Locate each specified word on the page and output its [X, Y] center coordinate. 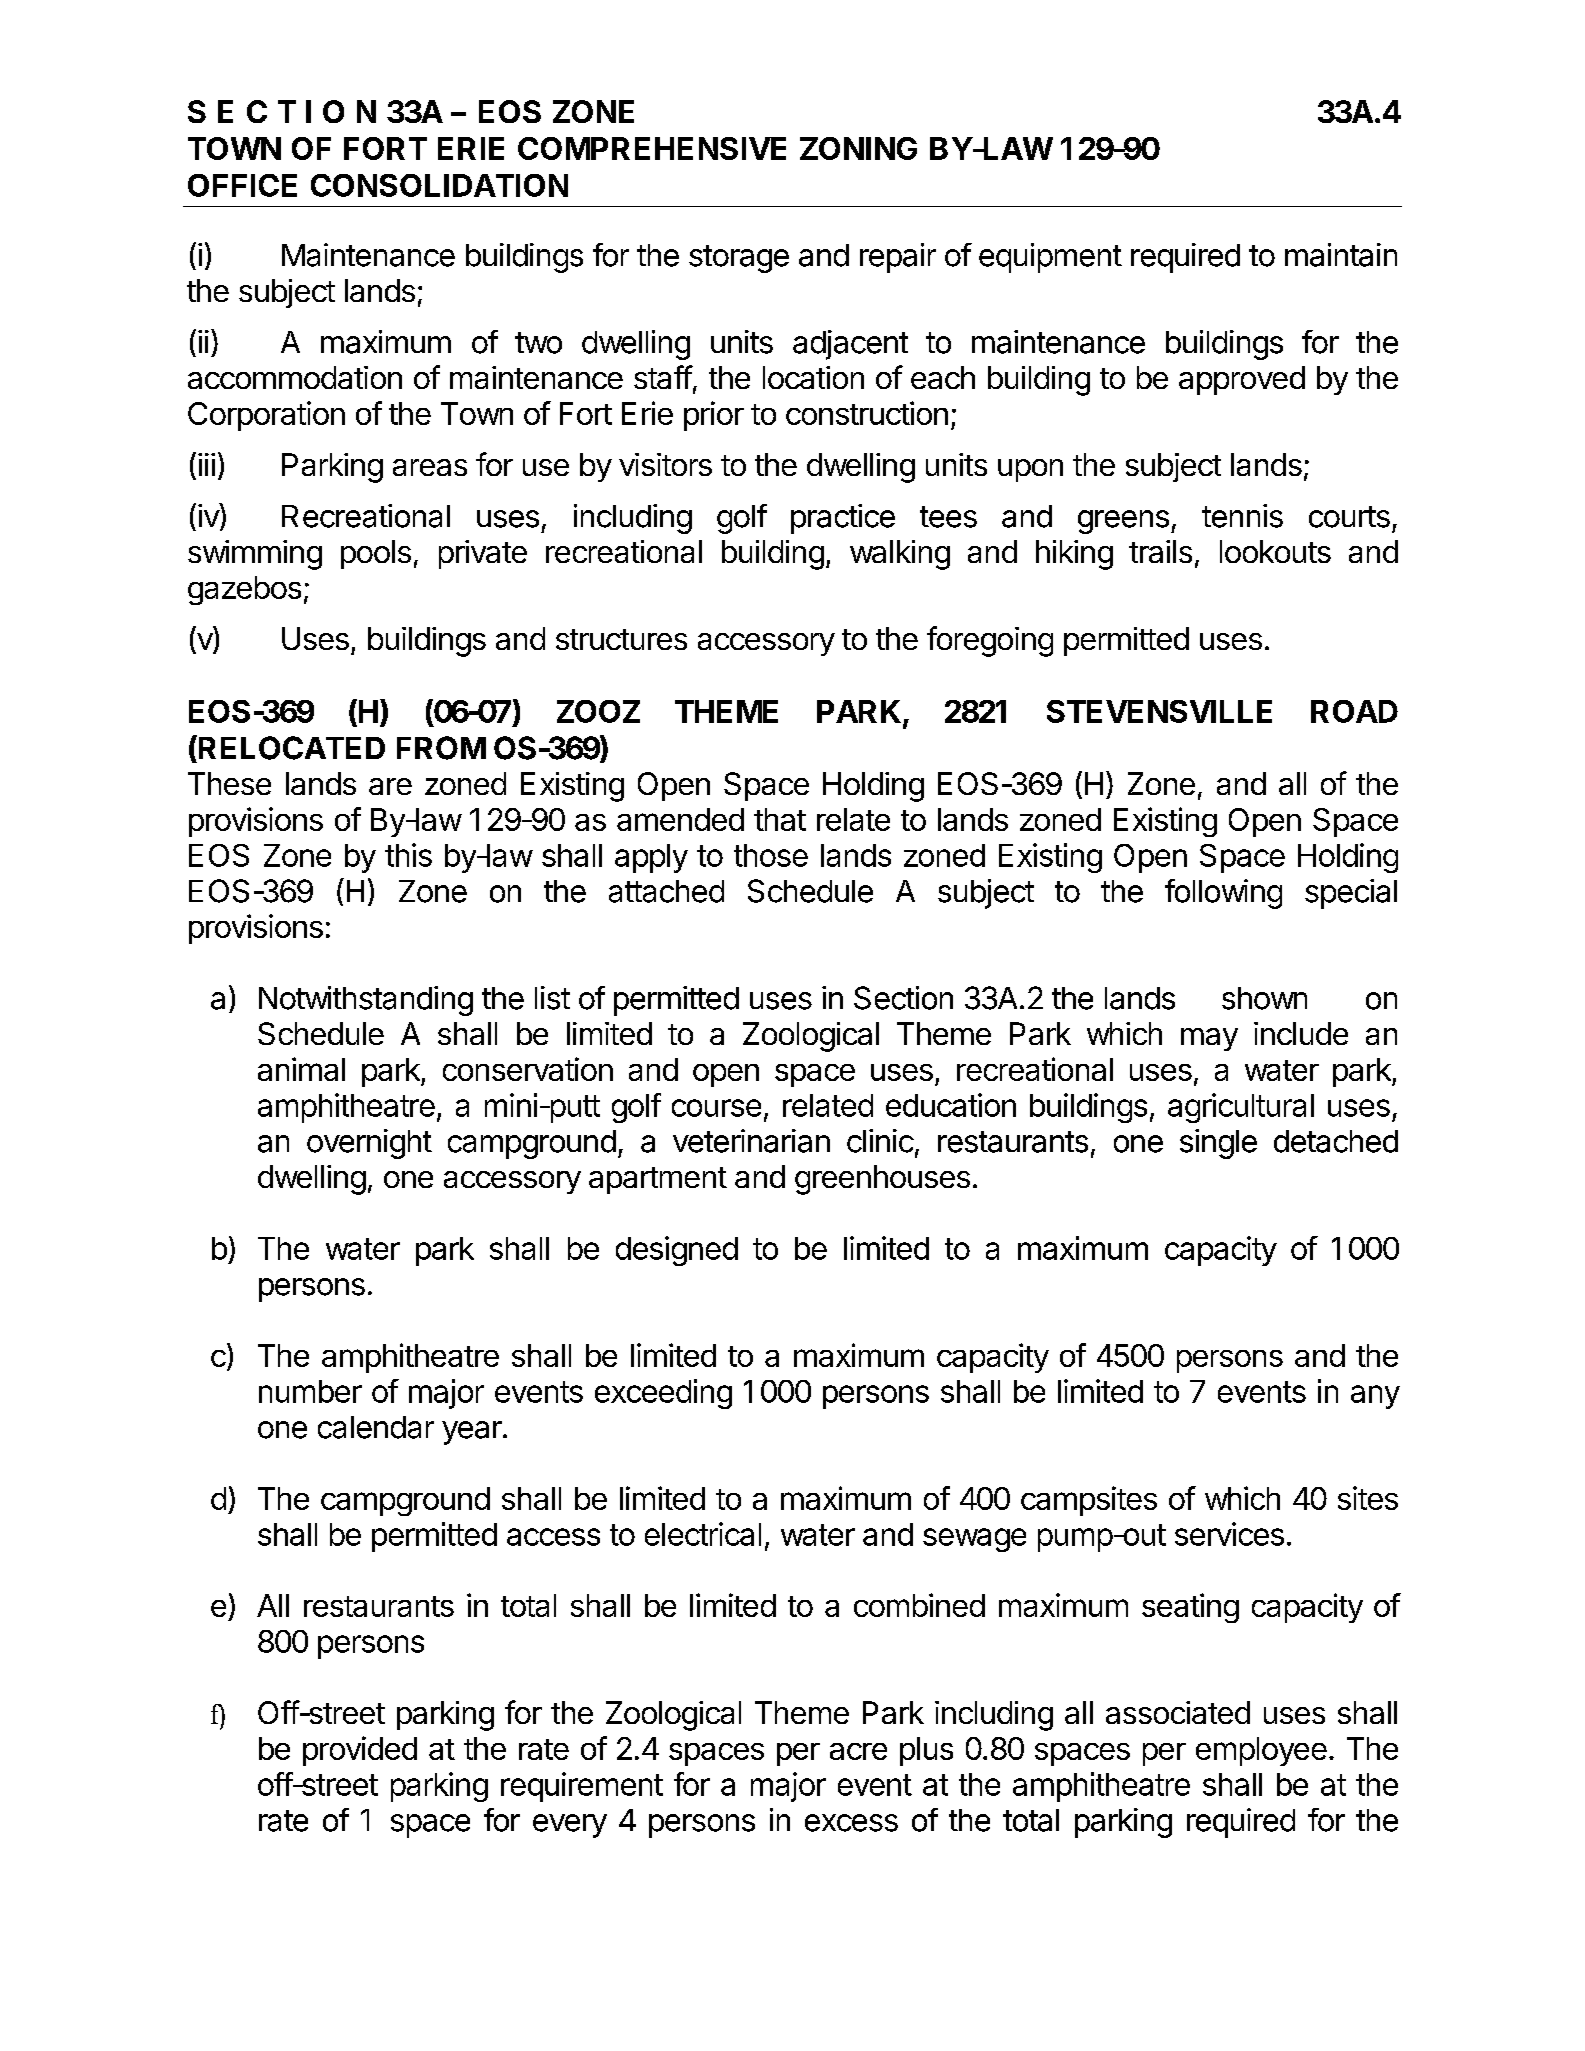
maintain [1341, 255]
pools [376, 554]
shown [1264, 998]
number [310, 1391]
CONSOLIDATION [439, 185]
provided [360, 1751]
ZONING [858, 148]
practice [843, 519]
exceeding [663, 1394]
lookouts [1275, 551]
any [1375, 1397]
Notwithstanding [366, 1001]
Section [903, 998]
